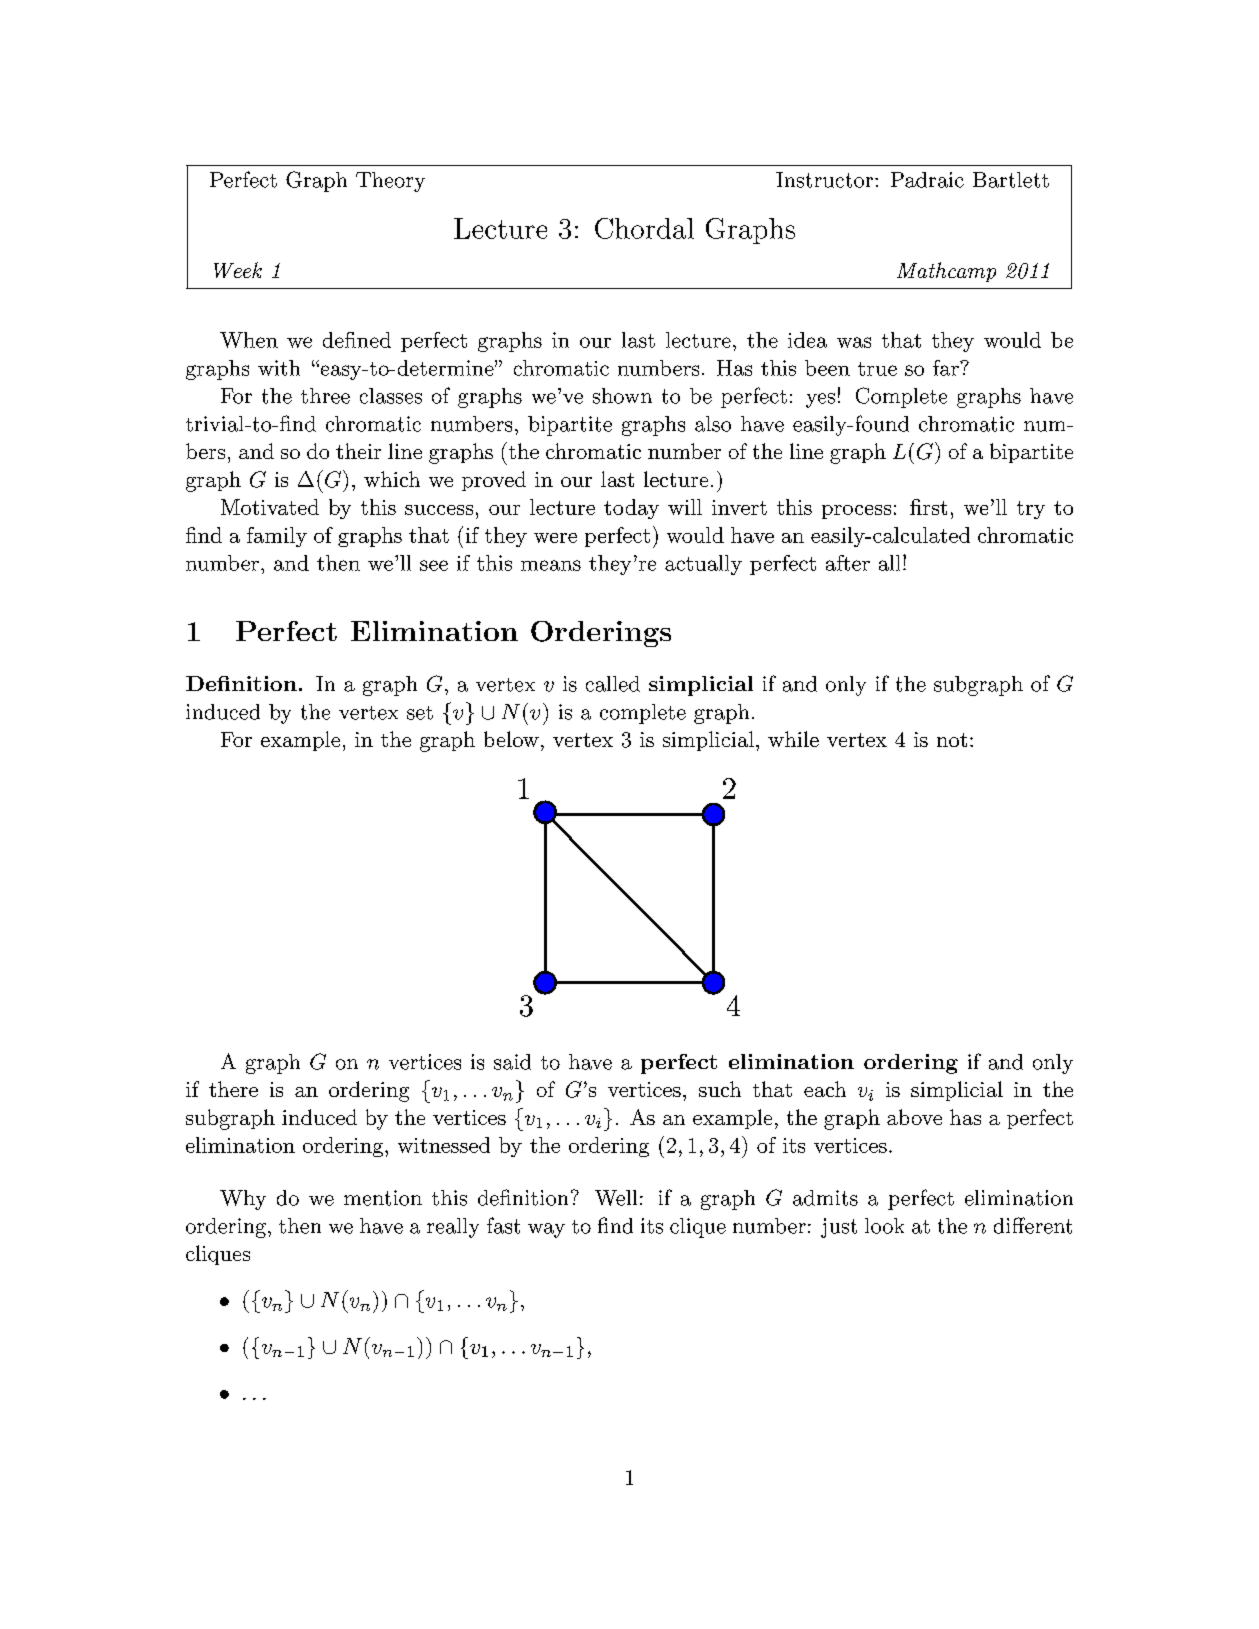 The height and width of the screenshot is (1629, 1259). I want to click on not, so click(952, 740).
